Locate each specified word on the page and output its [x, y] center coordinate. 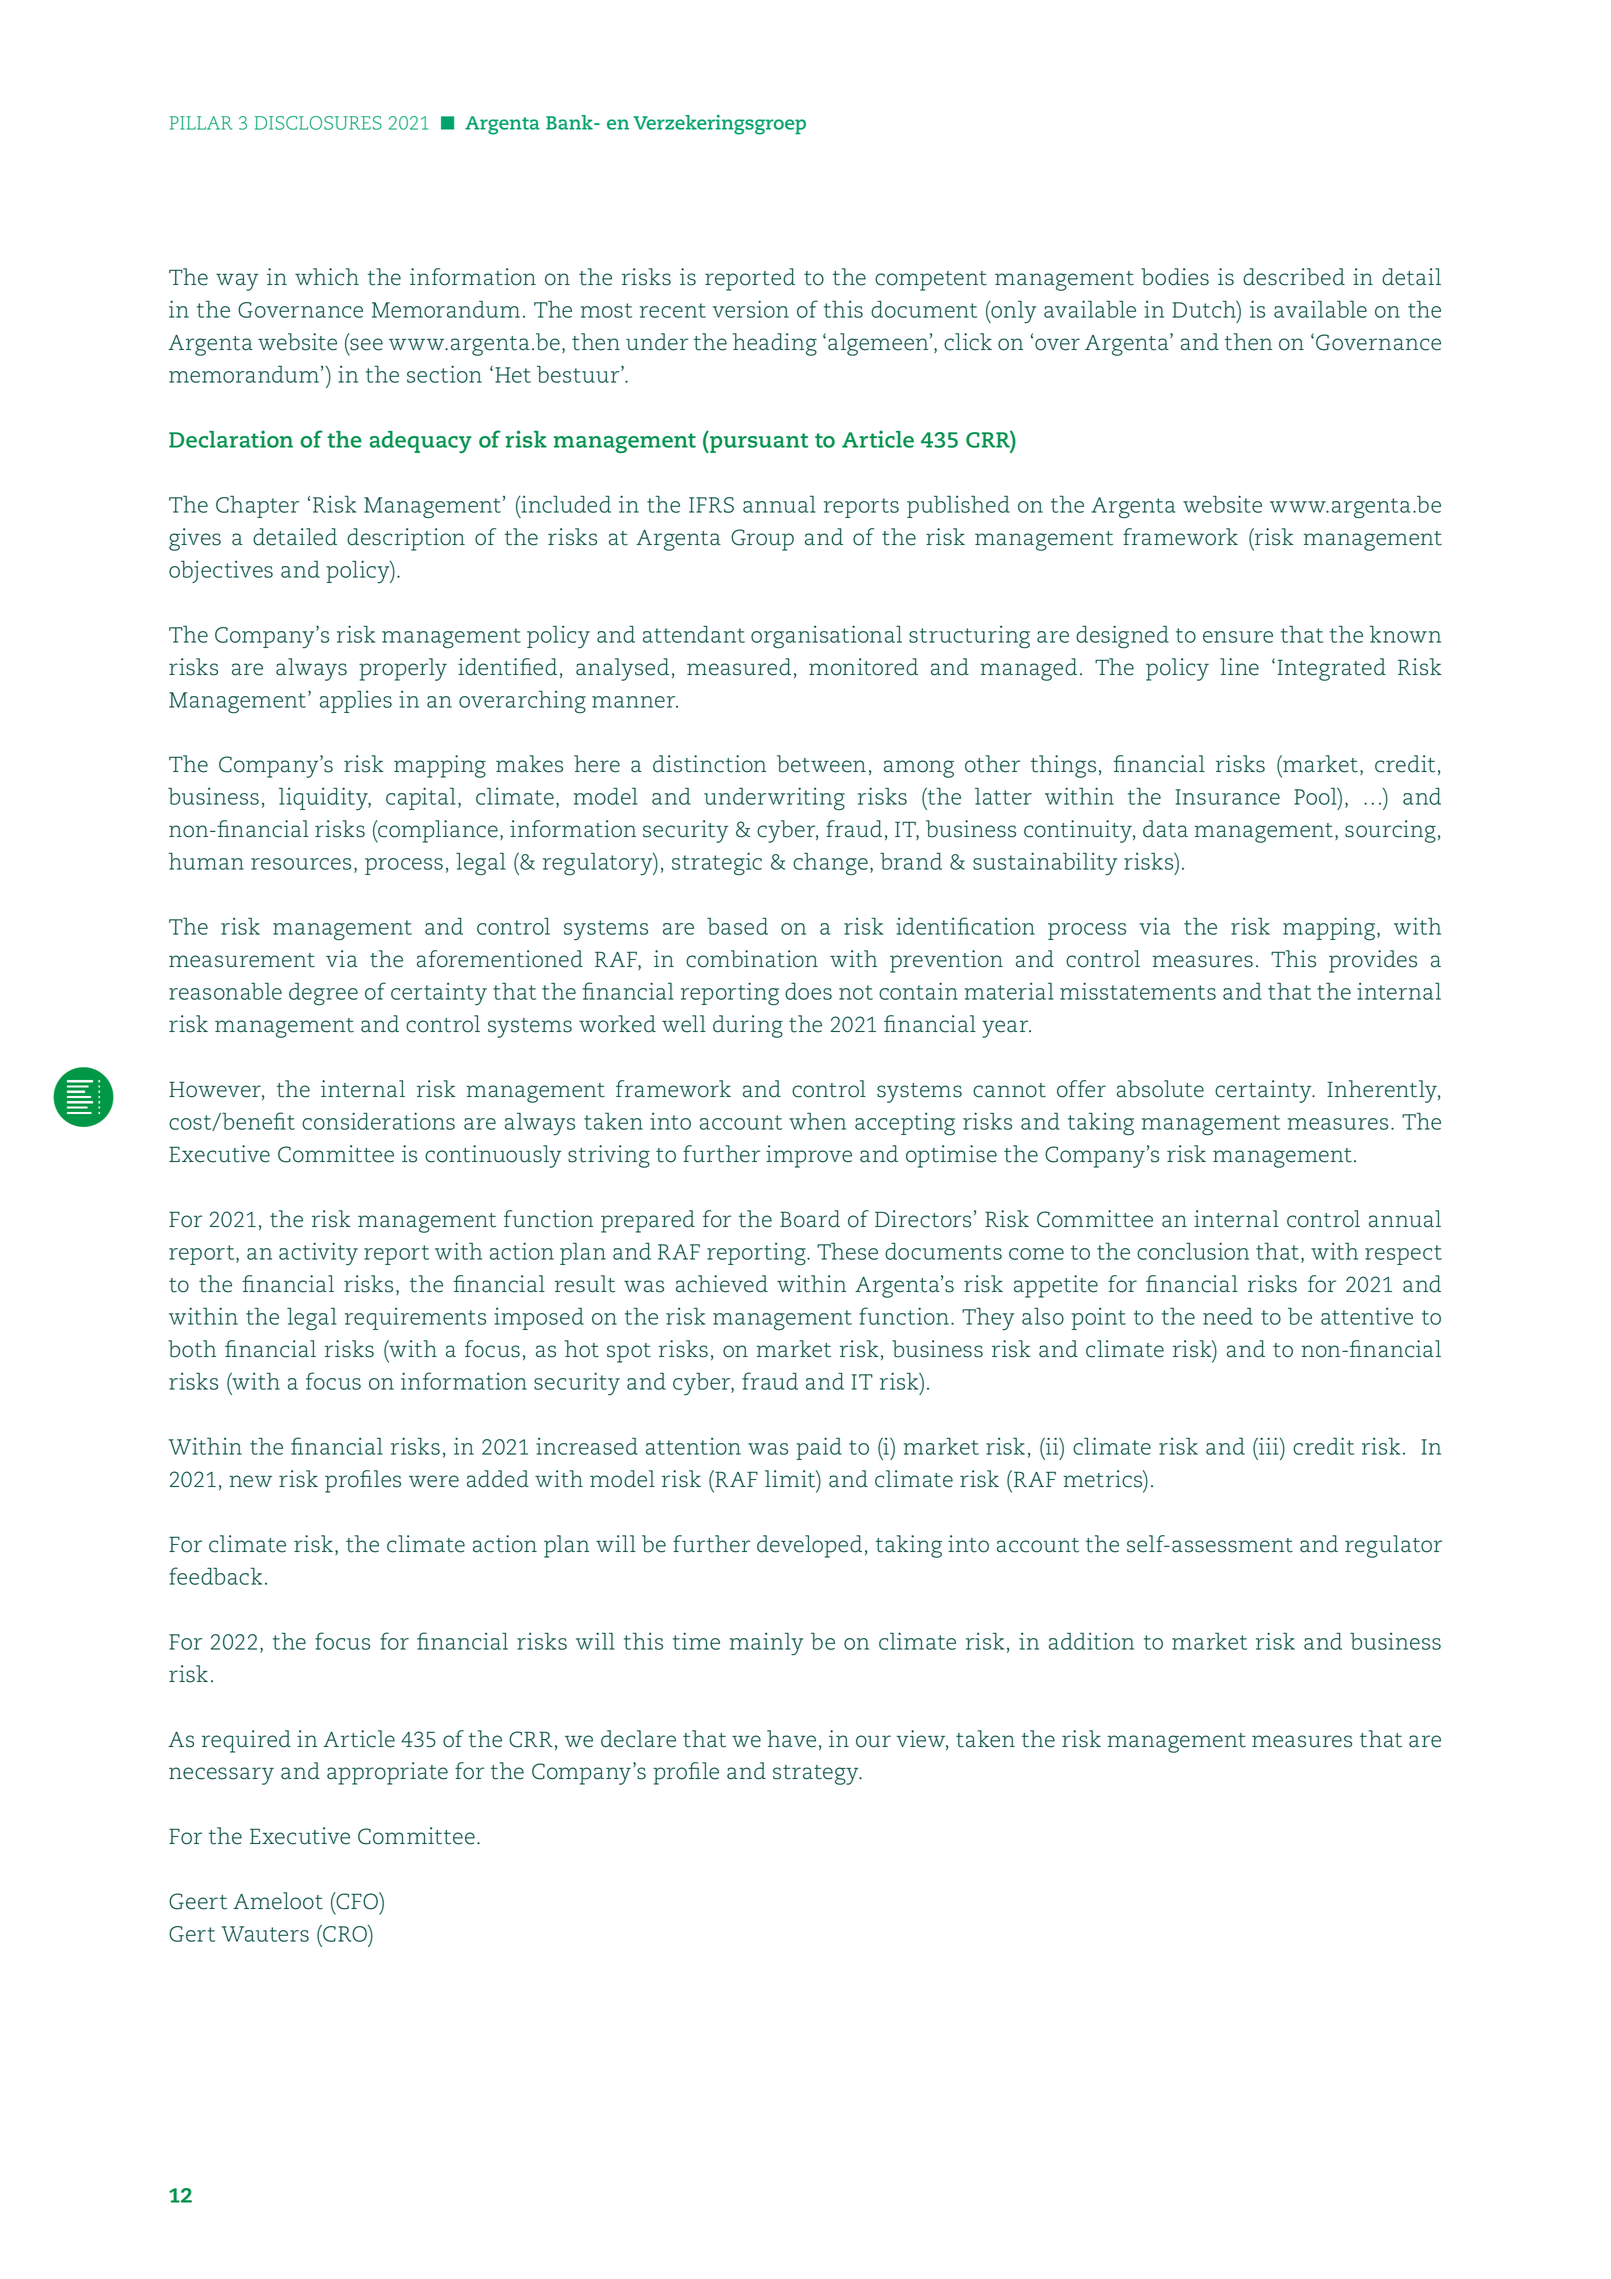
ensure [1238, 637]
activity [318, 1254]
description [406, 539]
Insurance [1228, 797]
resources [301, 864]
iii [1269, 1446]
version [751, 309]
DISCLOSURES [318, 123]
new [250, 1481]
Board [810, 1219]
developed [809, 1546]
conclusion [1193, 1251]
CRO [345, 1933]
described [1294, 277]
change [830, 864]
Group [762, 540]
